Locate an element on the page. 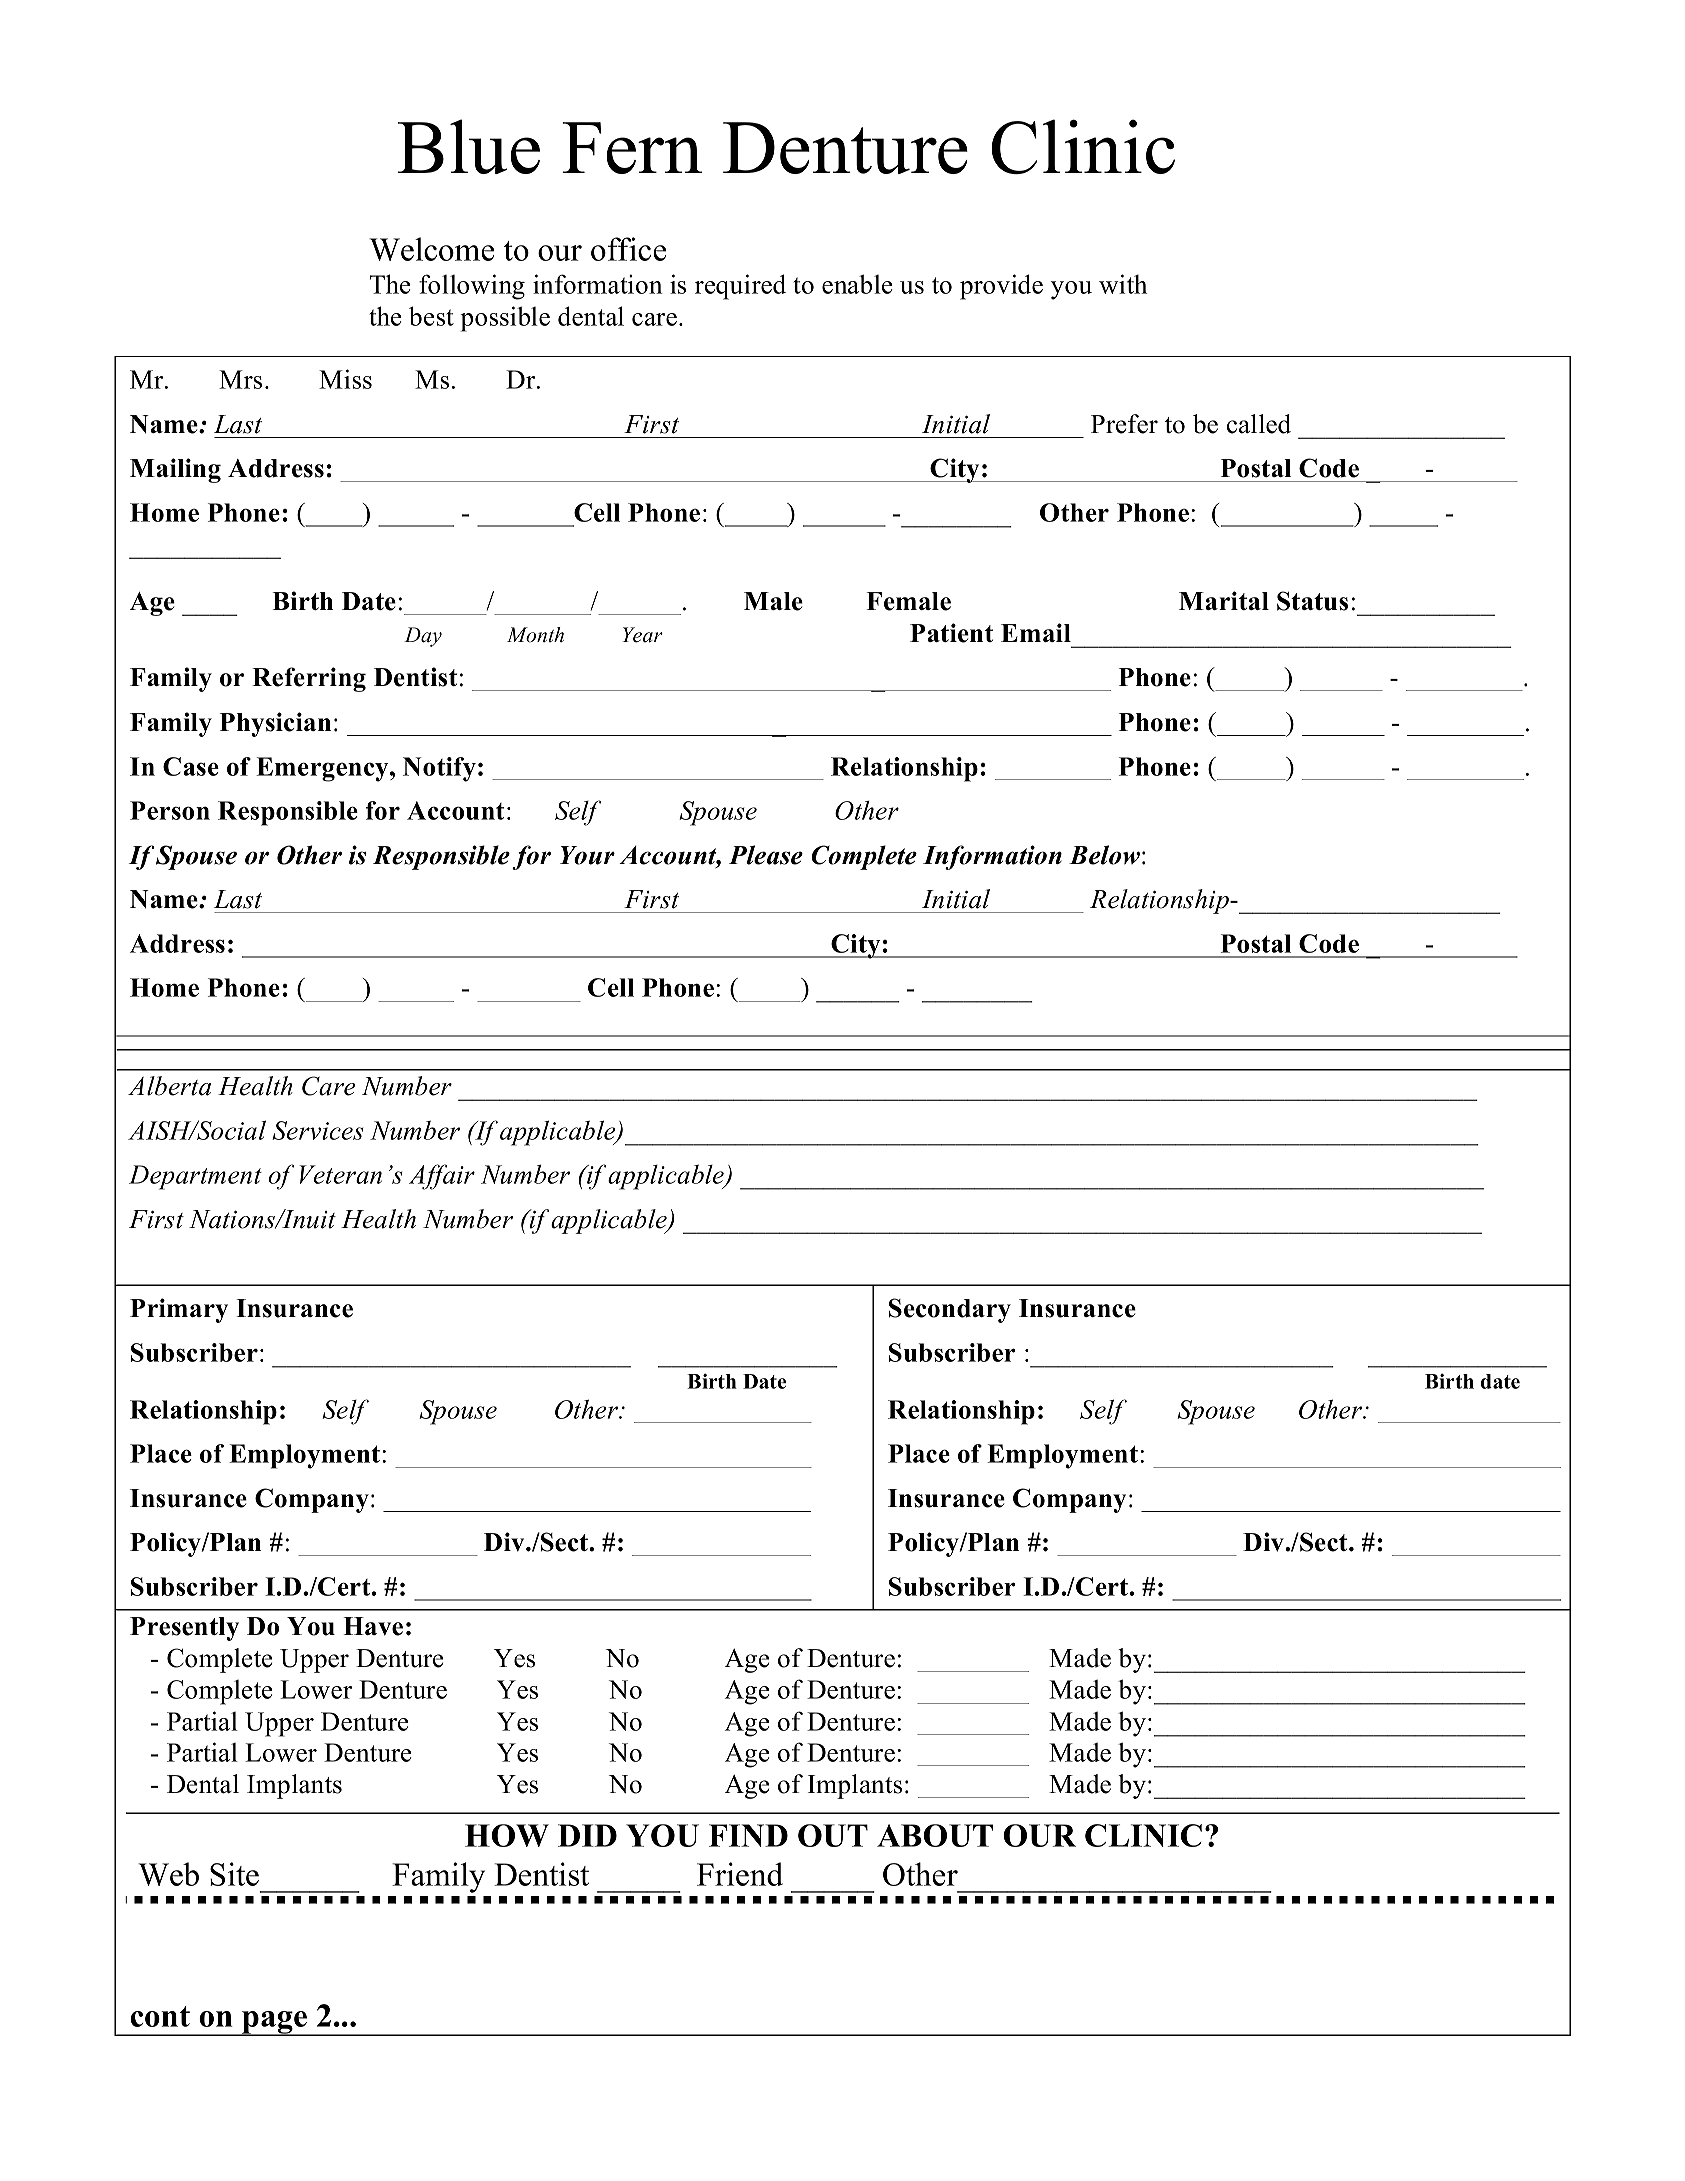 Image resolution: width=1685 pixels, height=2181 pixels. with is located at coordinates (1123, 284).
